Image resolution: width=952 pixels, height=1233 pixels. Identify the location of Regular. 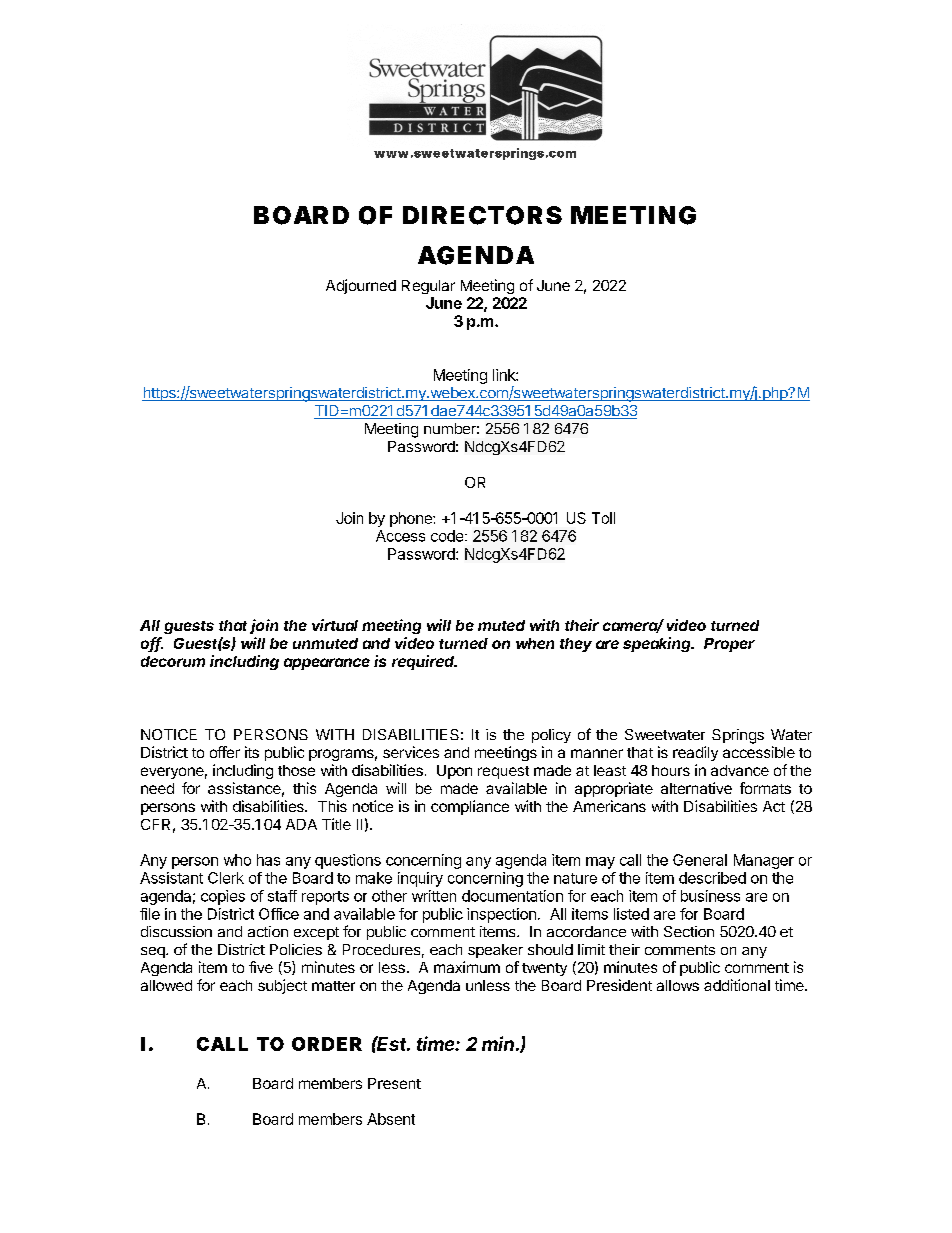
(428, 287).
